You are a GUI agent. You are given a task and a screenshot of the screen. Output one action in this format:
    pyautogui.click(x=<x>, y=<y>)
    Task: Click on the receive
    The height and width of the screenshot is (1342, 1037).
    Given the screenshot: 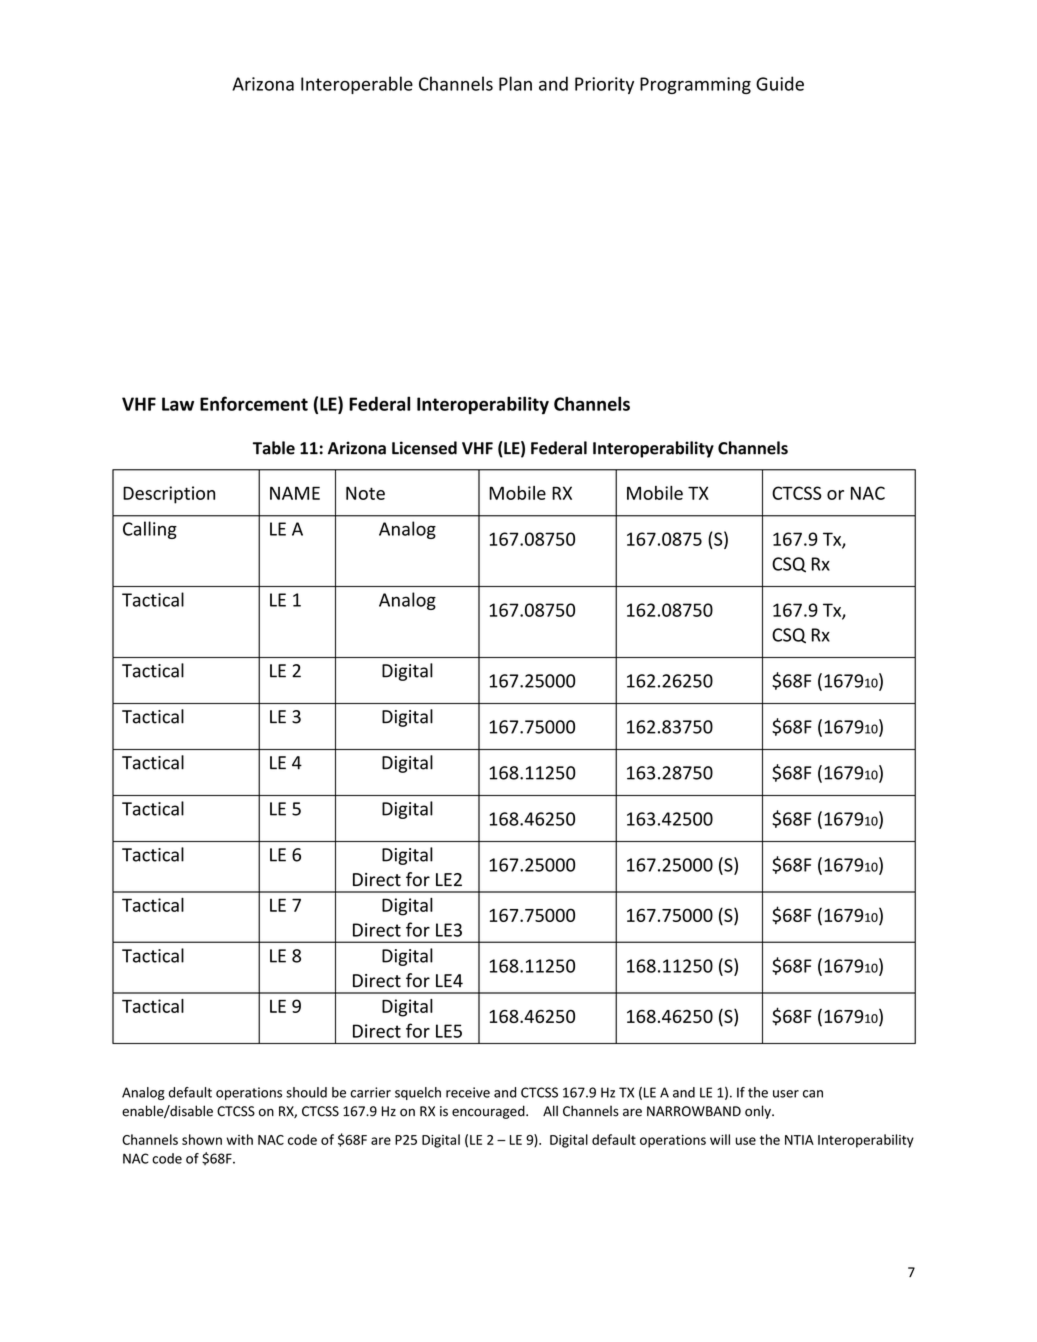 What is the action you would take?
    pyautogui.click(x=468, y=1092)
